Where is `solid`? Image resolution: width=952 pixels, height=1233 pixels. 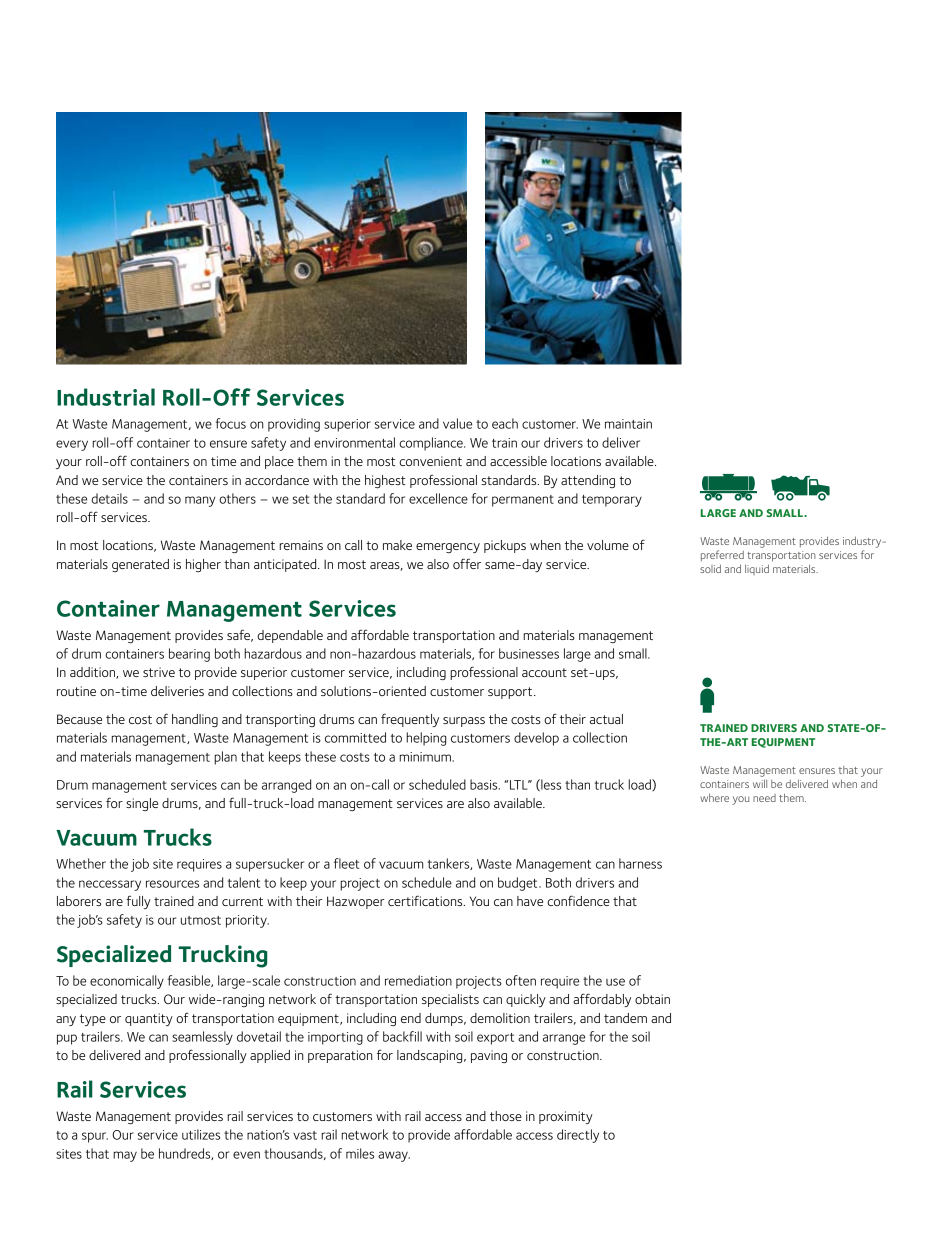 solid is located at coordinates (710, 568).
